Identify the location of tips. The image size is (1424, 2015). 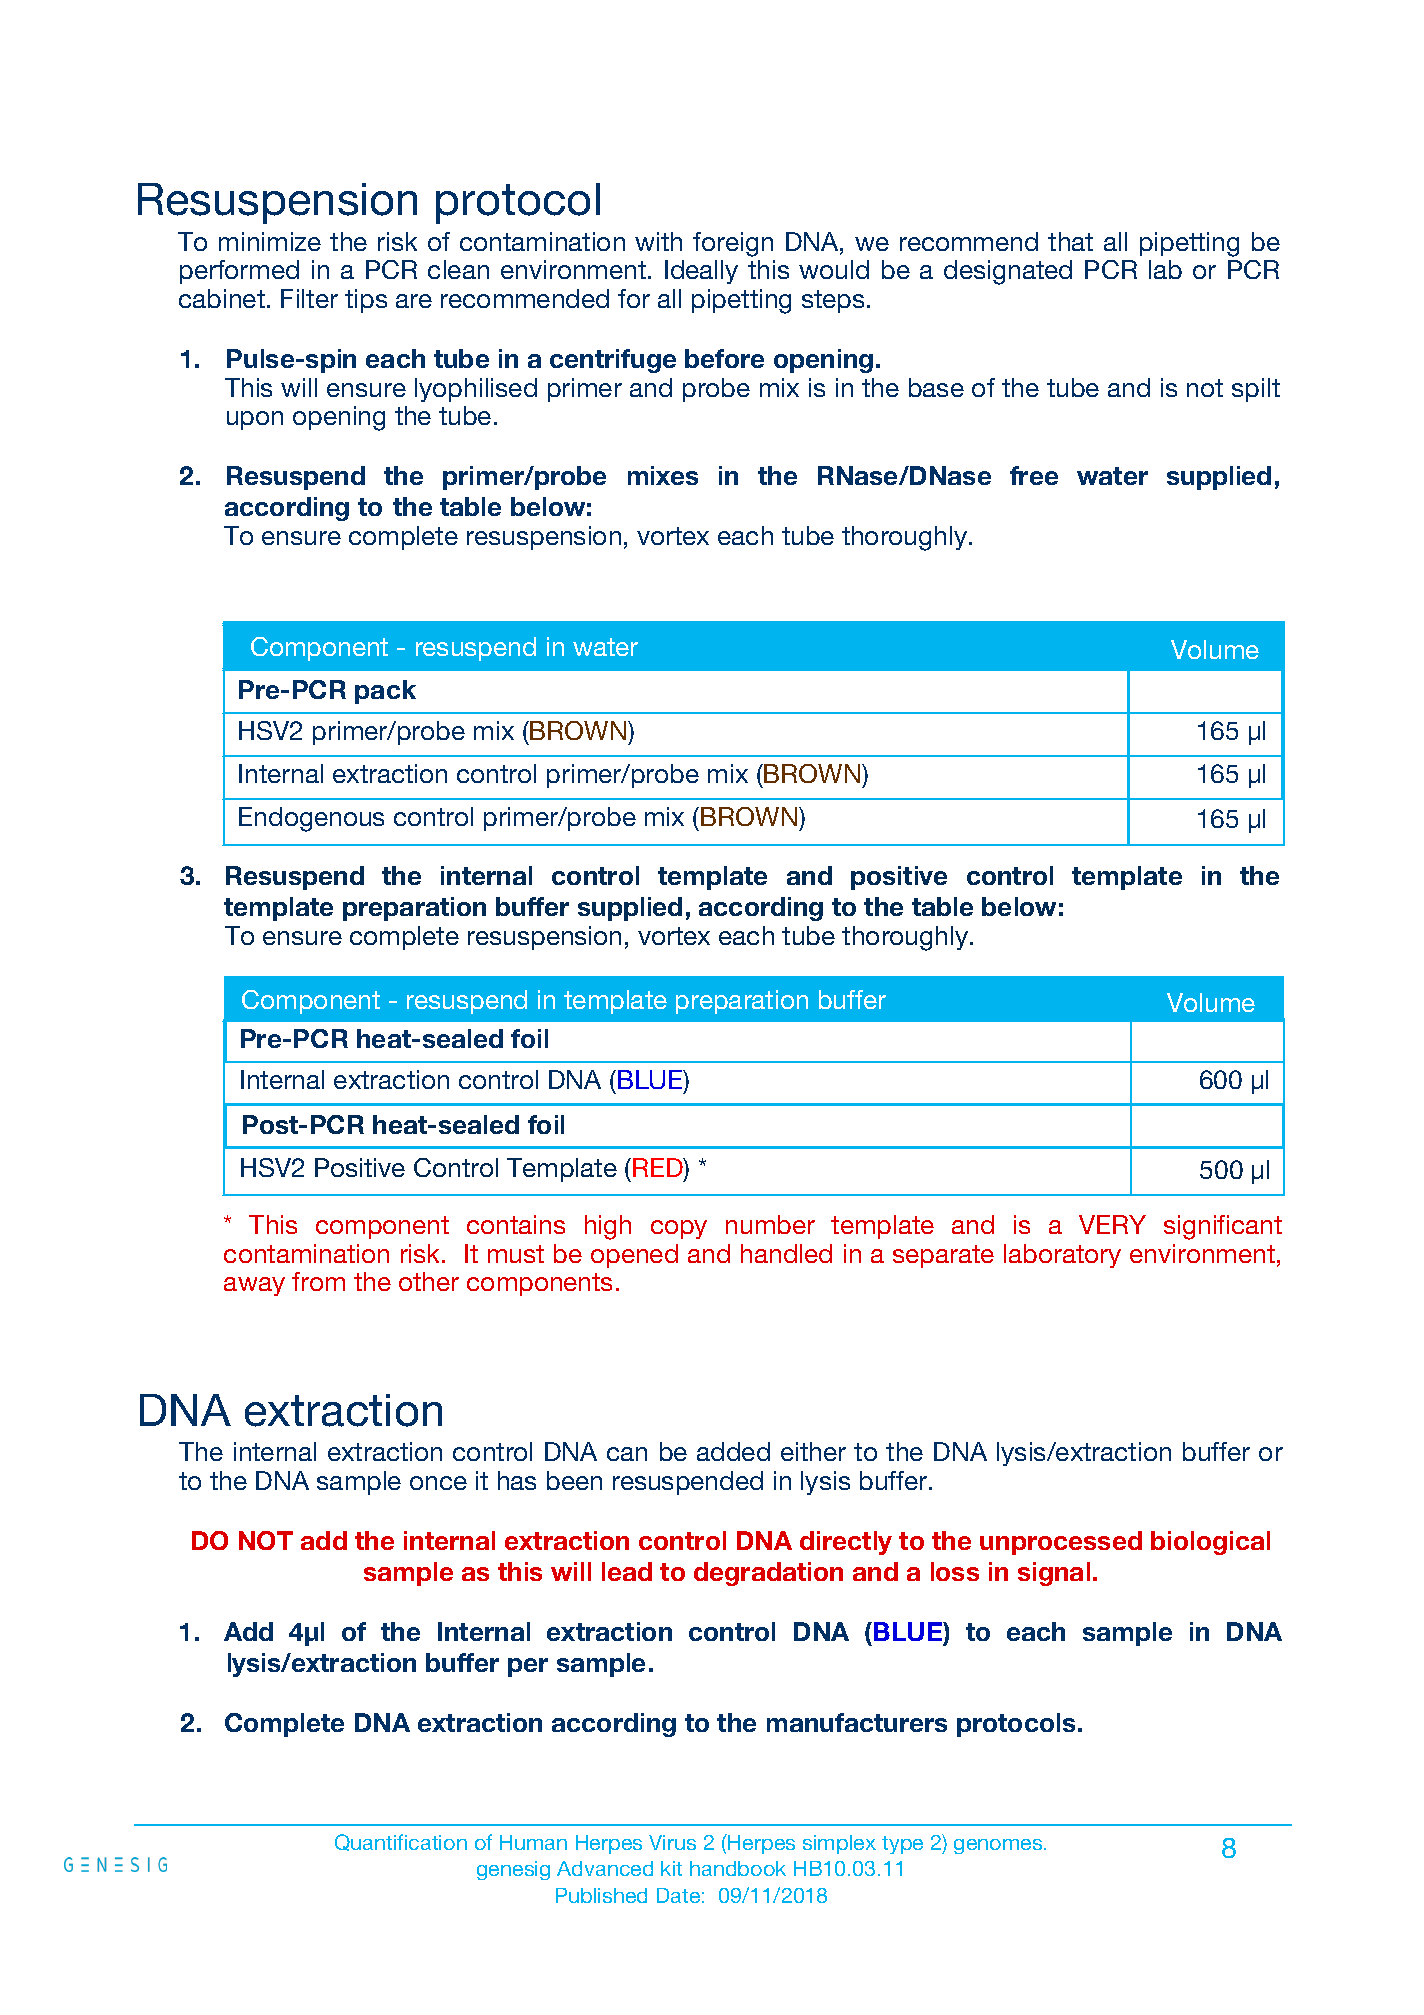
(366, 301).
